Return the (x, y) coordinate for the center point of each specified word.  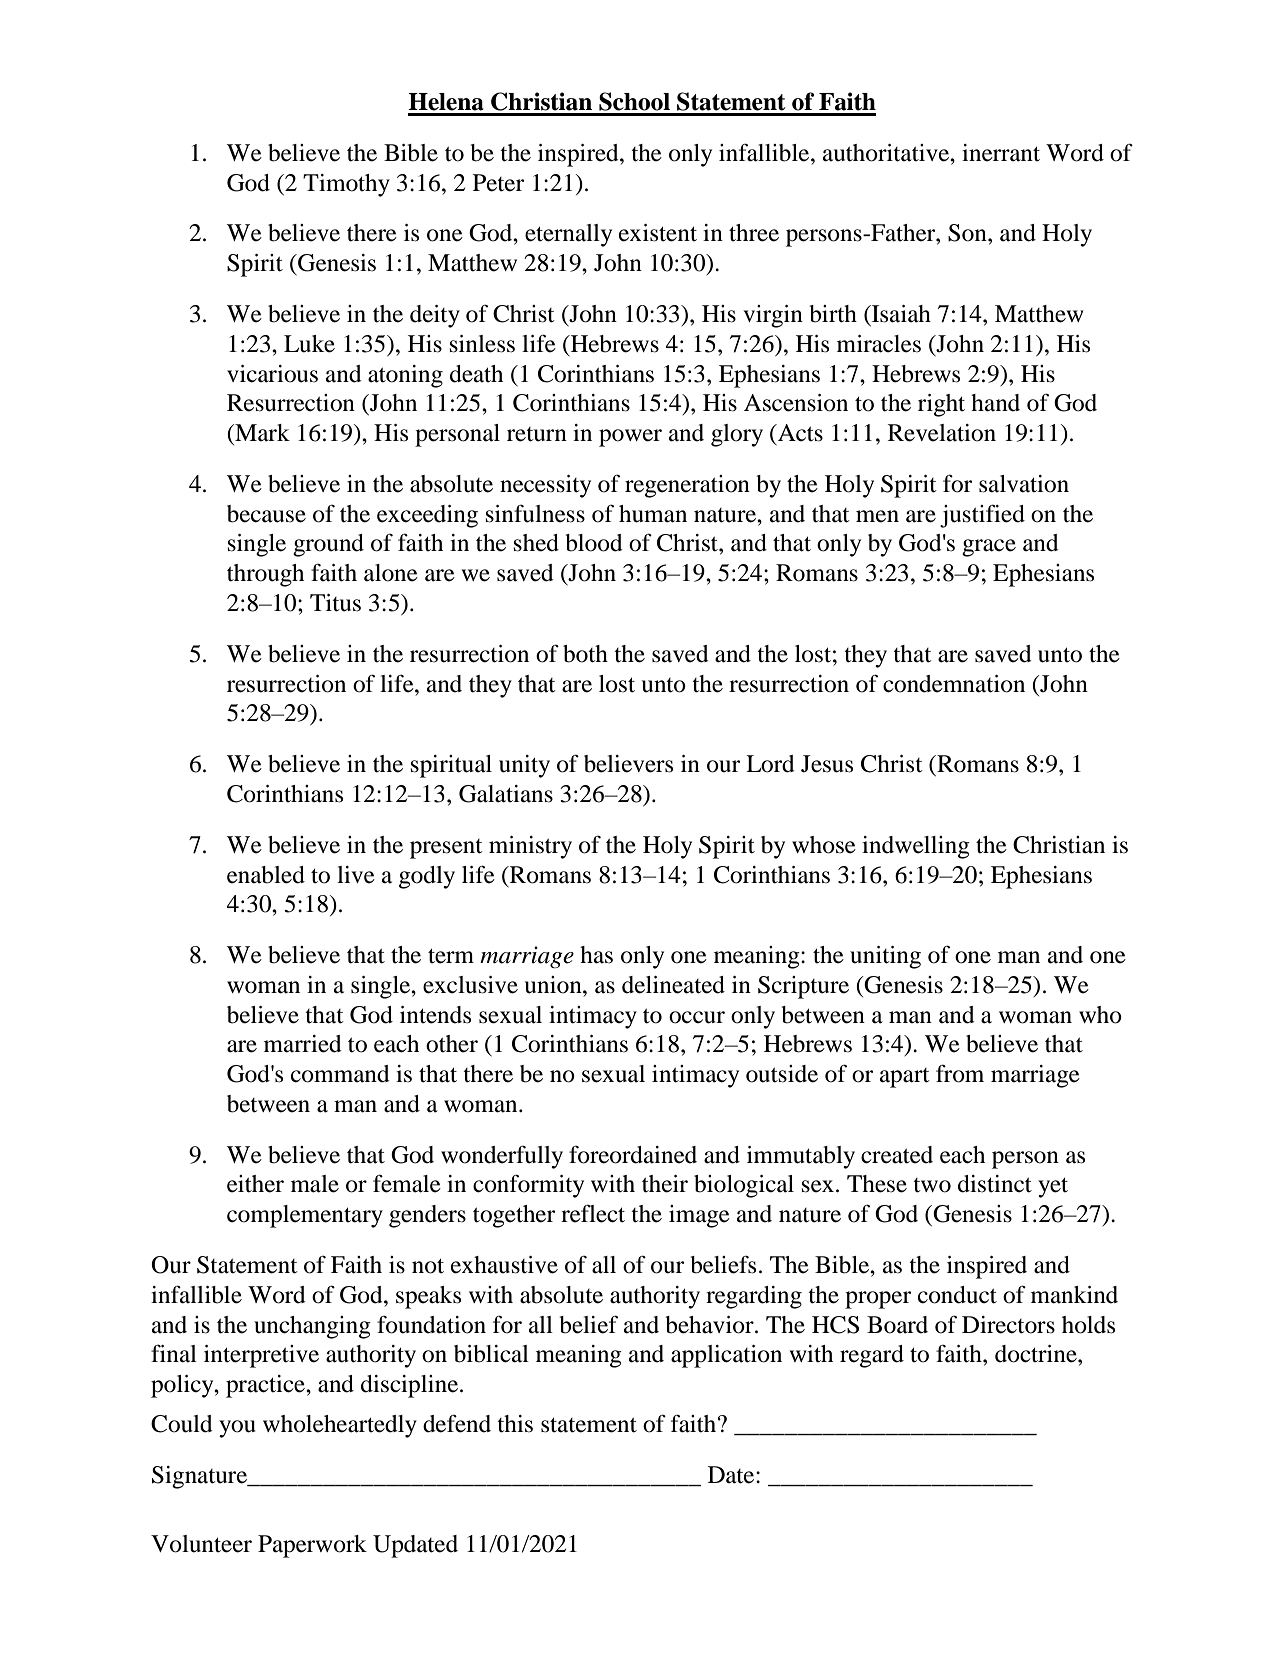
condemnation (954, 684)
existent (658, 233)
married (303, 1044)
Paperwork (312, 1546)
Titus (335, 603)
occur (697, 1017)
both (585, 654)
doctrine (1037, 1354)
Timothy (346, 185)
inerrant (1001, 153)
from (960, 1073)
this (515, 1424)
